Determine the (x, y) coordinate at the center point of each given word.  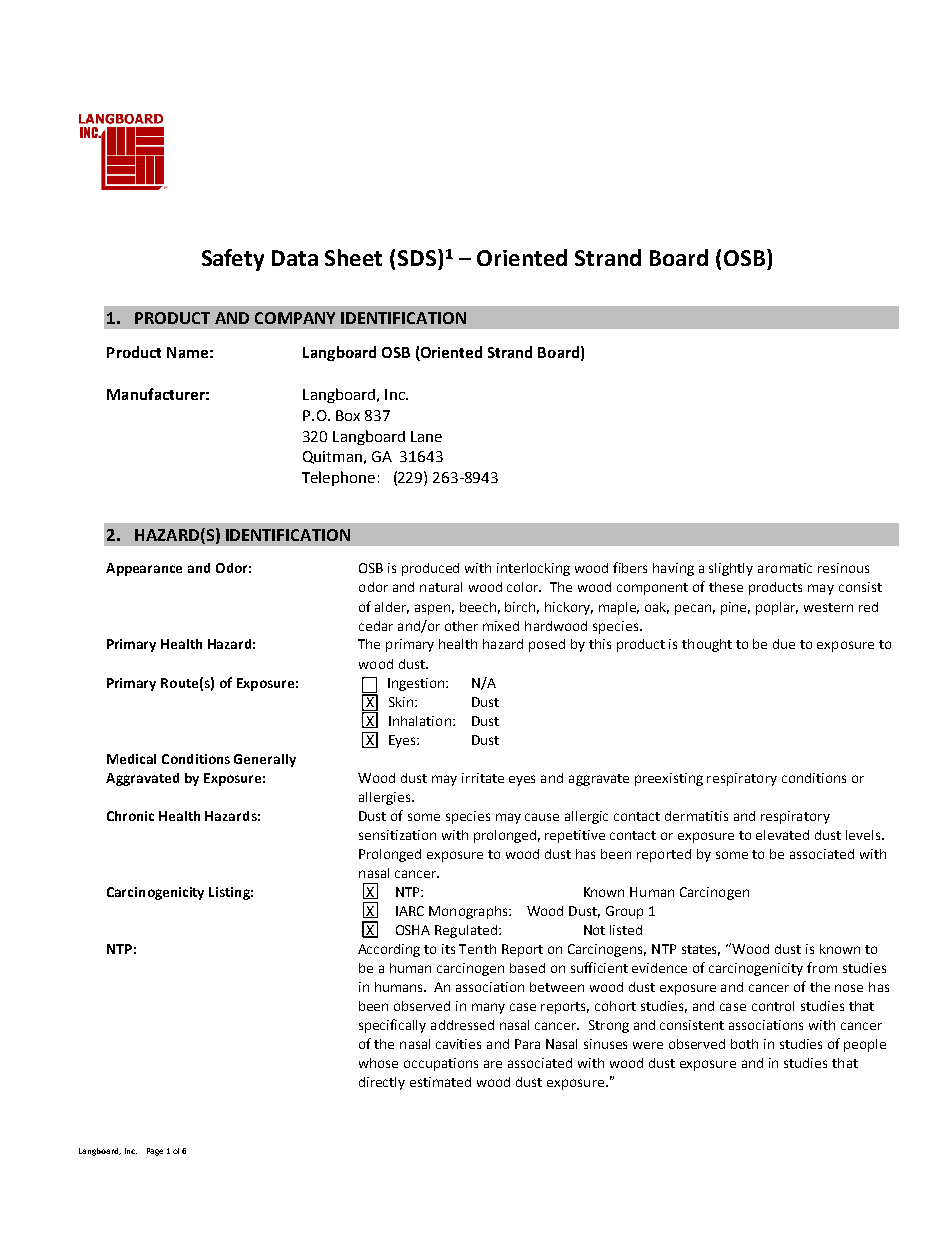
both (744, 1044)
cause (542, 817)
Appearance (144, 569)
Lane (426, 436)
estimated (440, 1082)
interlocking (533, 569)
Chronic (130, 816)
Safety (233, 260)
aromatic (785, 568)
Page (155, 1152)
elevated (782, 835)
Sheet (353, 257)
